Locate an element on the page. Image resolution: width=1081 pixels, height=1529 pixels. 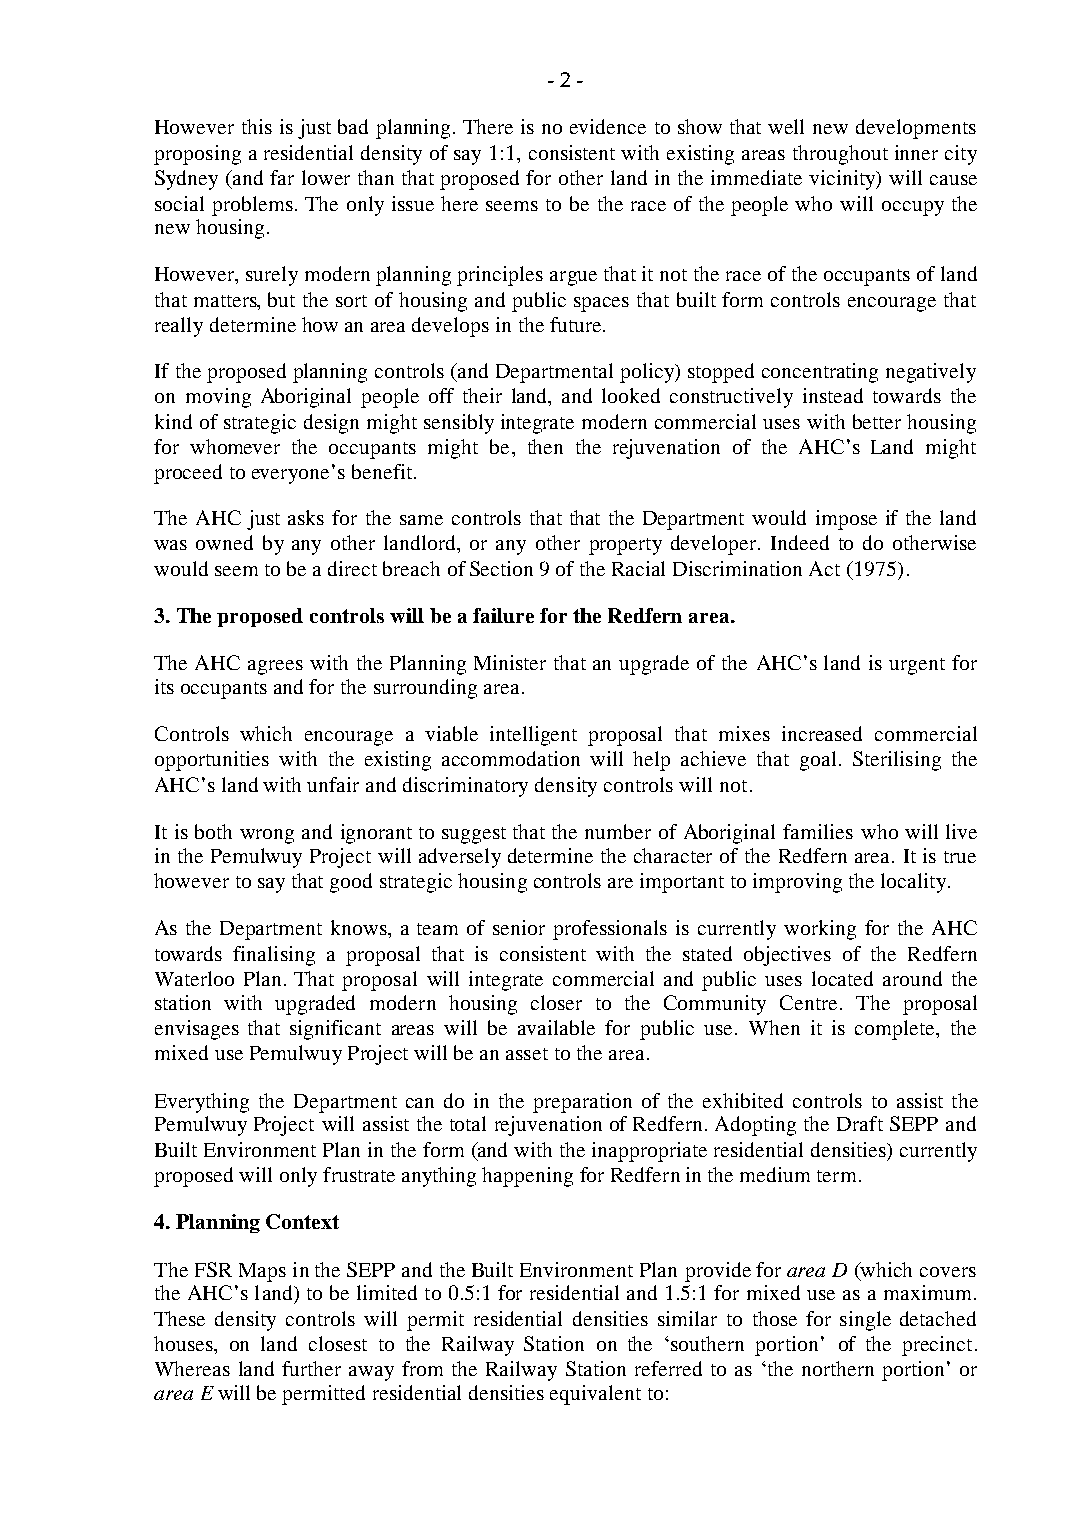
Sterilising is located at coordinates (897, 761).
